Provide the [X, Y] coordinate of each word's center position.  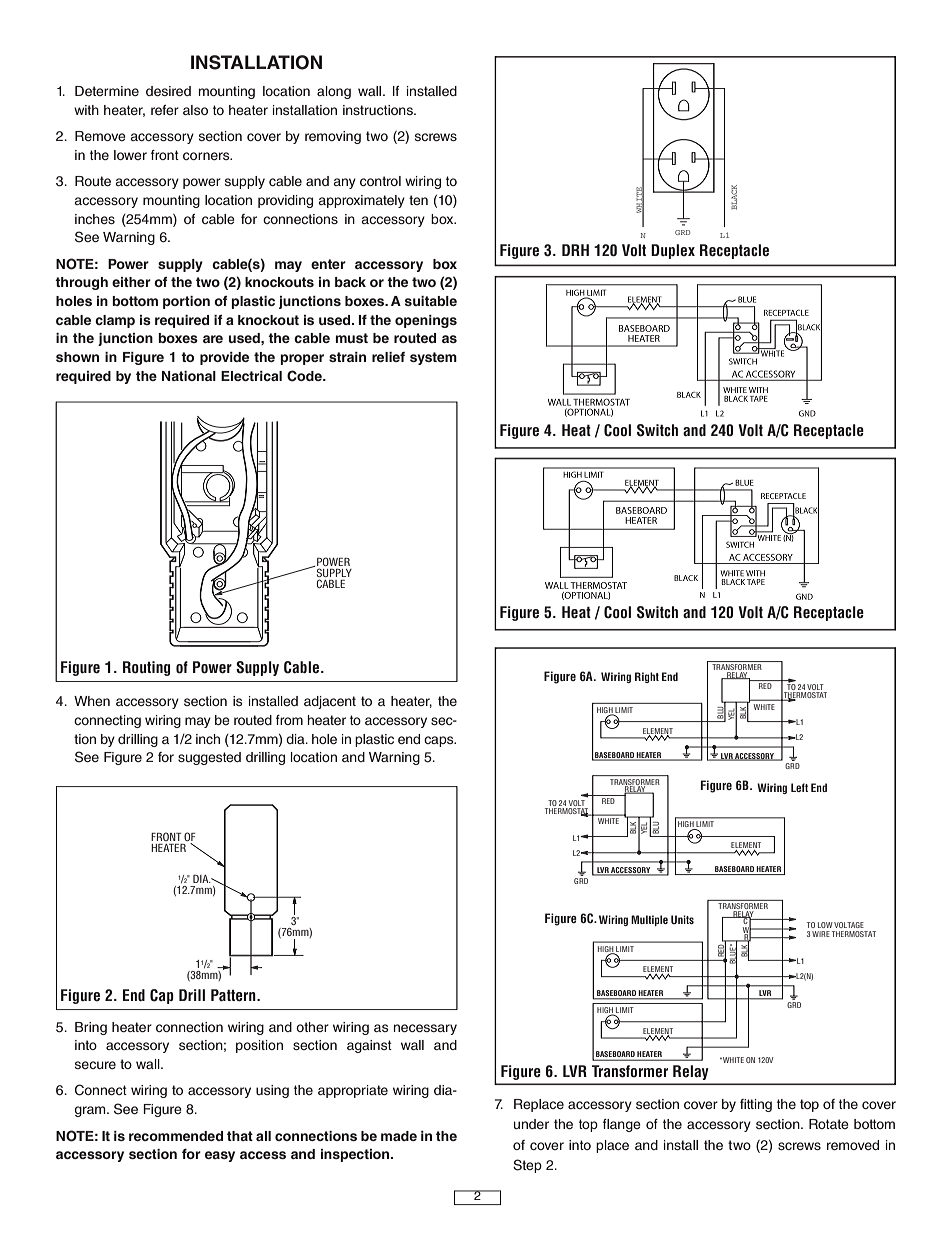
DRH [575, 250]
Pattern [234, 995]
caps [440, 741]
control [380, 181]
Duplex [673, 251]
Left [799, 787]
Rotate [829, 1124]
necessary [425, 1029]
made [399, 1136]
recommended [176, 1136]
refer [165, 110]
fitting [756, 1105]
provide [224, 358]
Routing [146, 668]
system [433, 358]
